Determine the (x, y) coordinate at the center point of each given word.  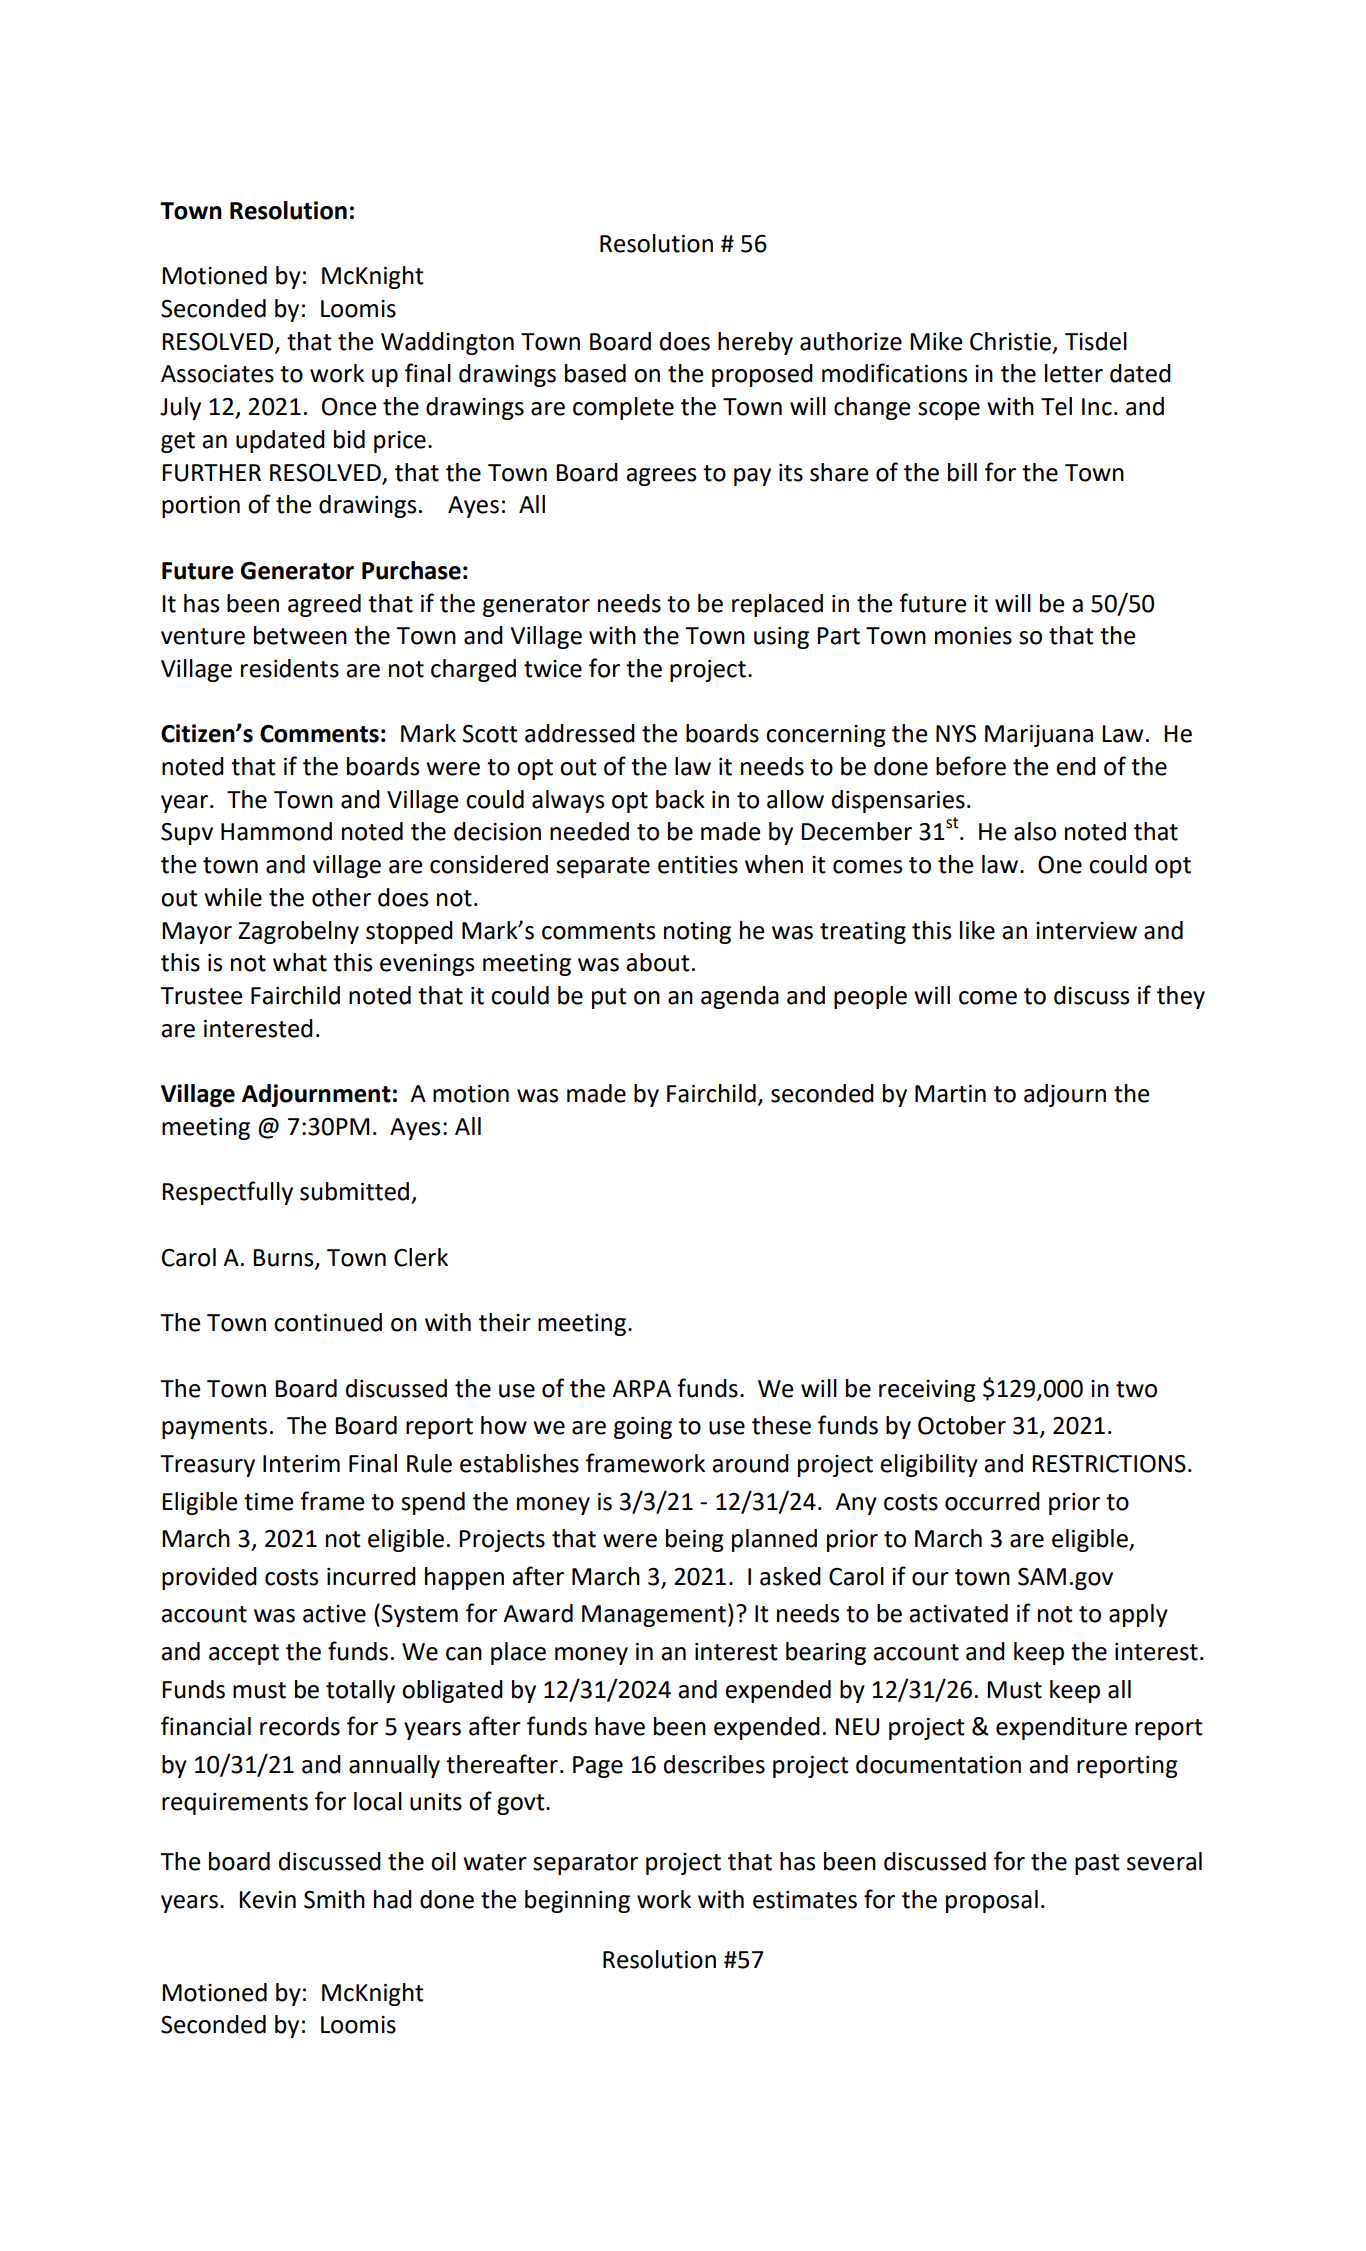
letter (1074, 373)
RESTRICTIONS (1109, 1464)
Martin (950, 1094)
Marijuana (1039, 736)
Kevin (267, 1900)
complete (623, 408)
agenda (740, 997)
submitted (354, 1191)
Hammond (276, 831)
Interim (301, 1464)
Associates (217, 374)
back (680, 799)
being (695, 1540)
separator (585, 1864)
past (1097, 1864)
